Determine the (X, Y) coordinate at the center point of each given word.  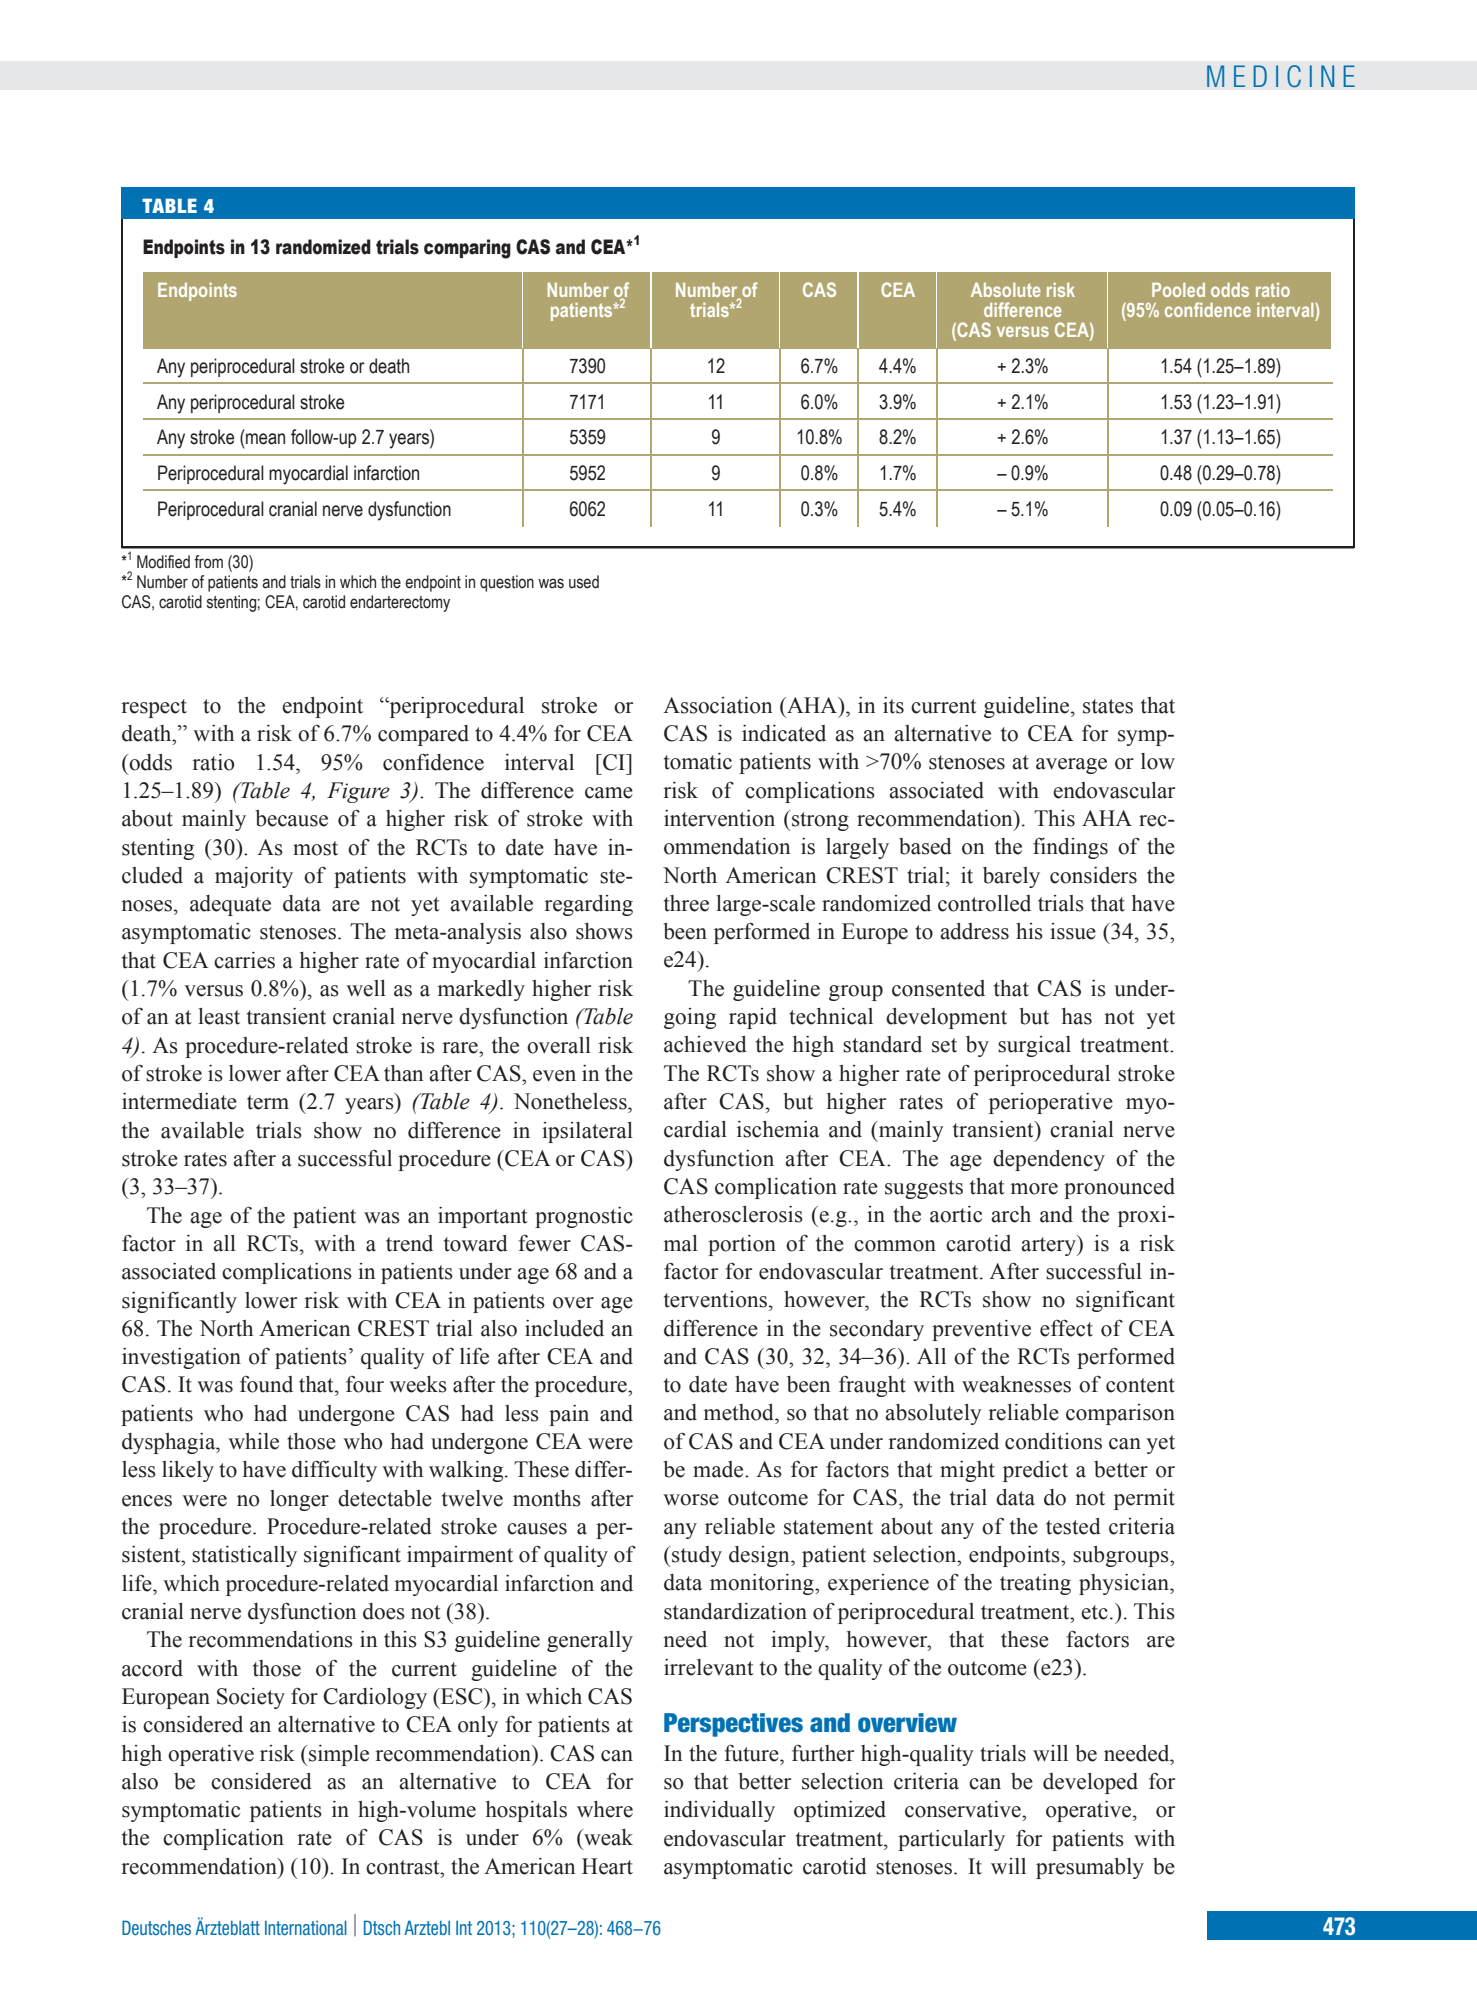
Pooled (1178, 290)
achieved (705, 1044)
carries (244, 960)
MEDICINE (1281, 76)
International (306, 1927)
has (1077, 1016)
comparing (467, 249)
